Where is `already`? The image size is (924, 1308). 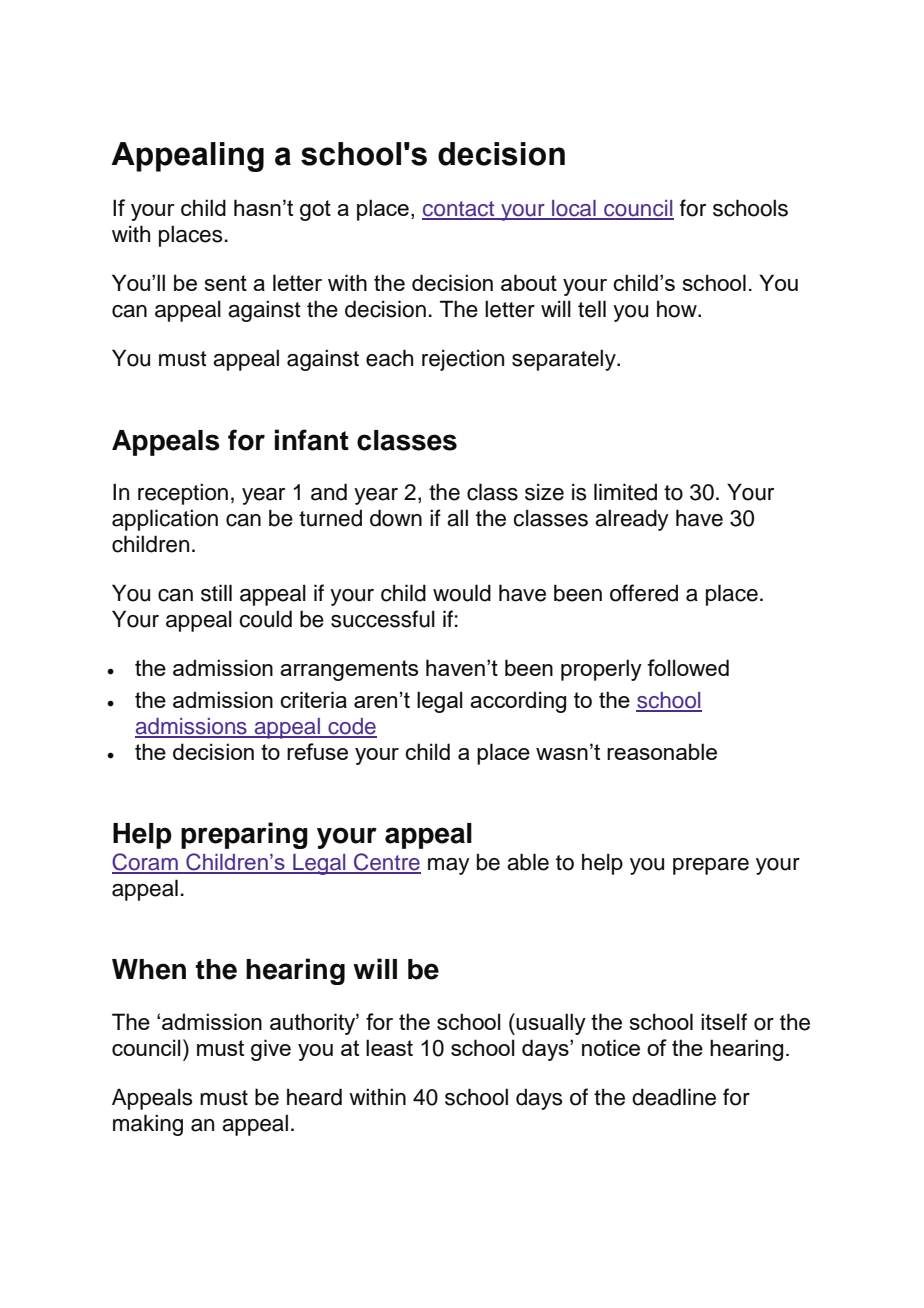
already is located at coordinates (632, 520).
